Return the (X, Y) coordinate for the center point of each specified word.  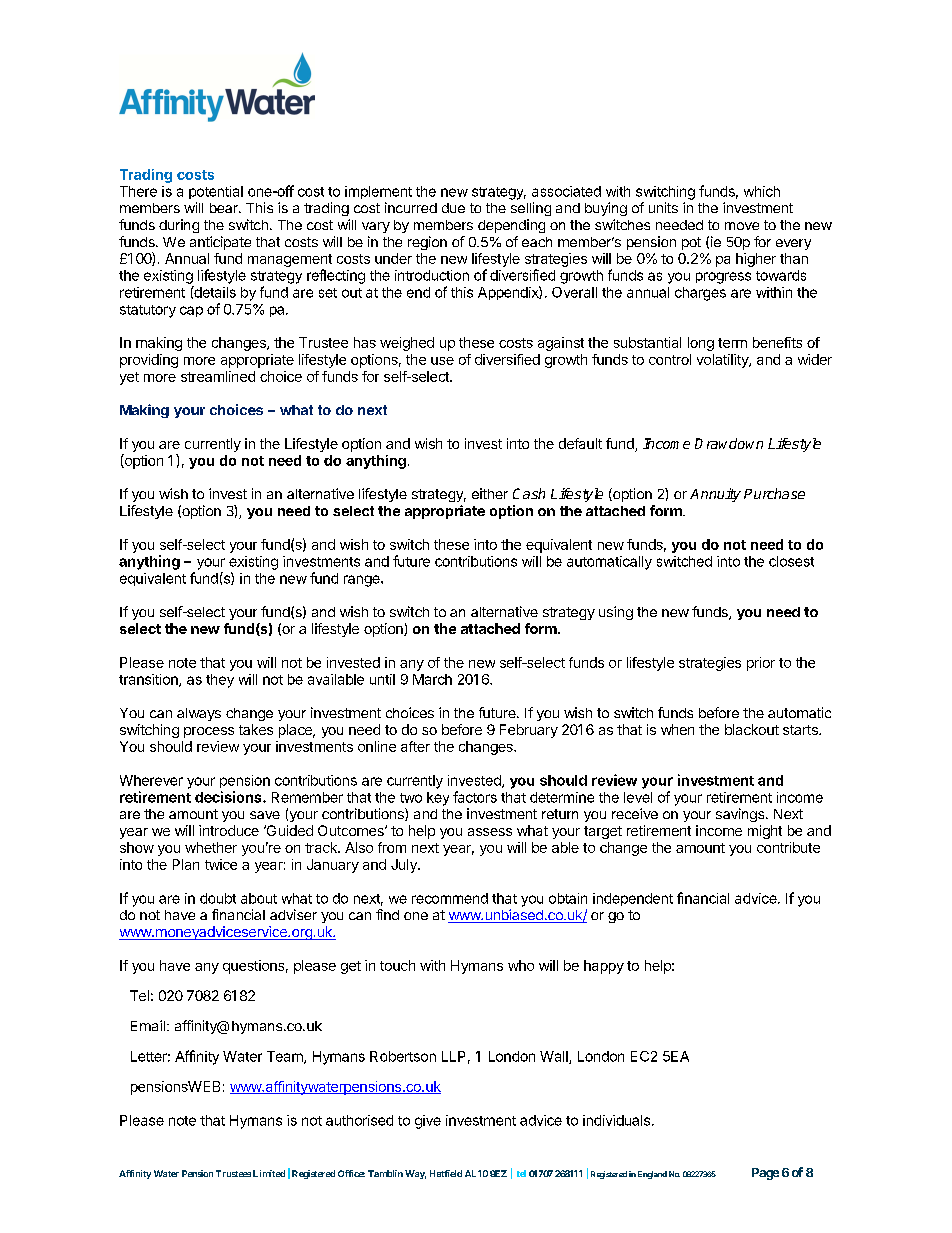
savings (741, 815)
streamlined (218, 376)
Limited (269, 1173)
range (363, 581)
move (742, 226)
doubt (218, 898)
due (453, 208)
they (220, 681)
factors (475, 797)
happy (604, 967)
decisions (229, 797)
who (521, 965)
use (442, 361)
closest (791, 561)
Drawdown (729, 443)
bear (225, 208)
